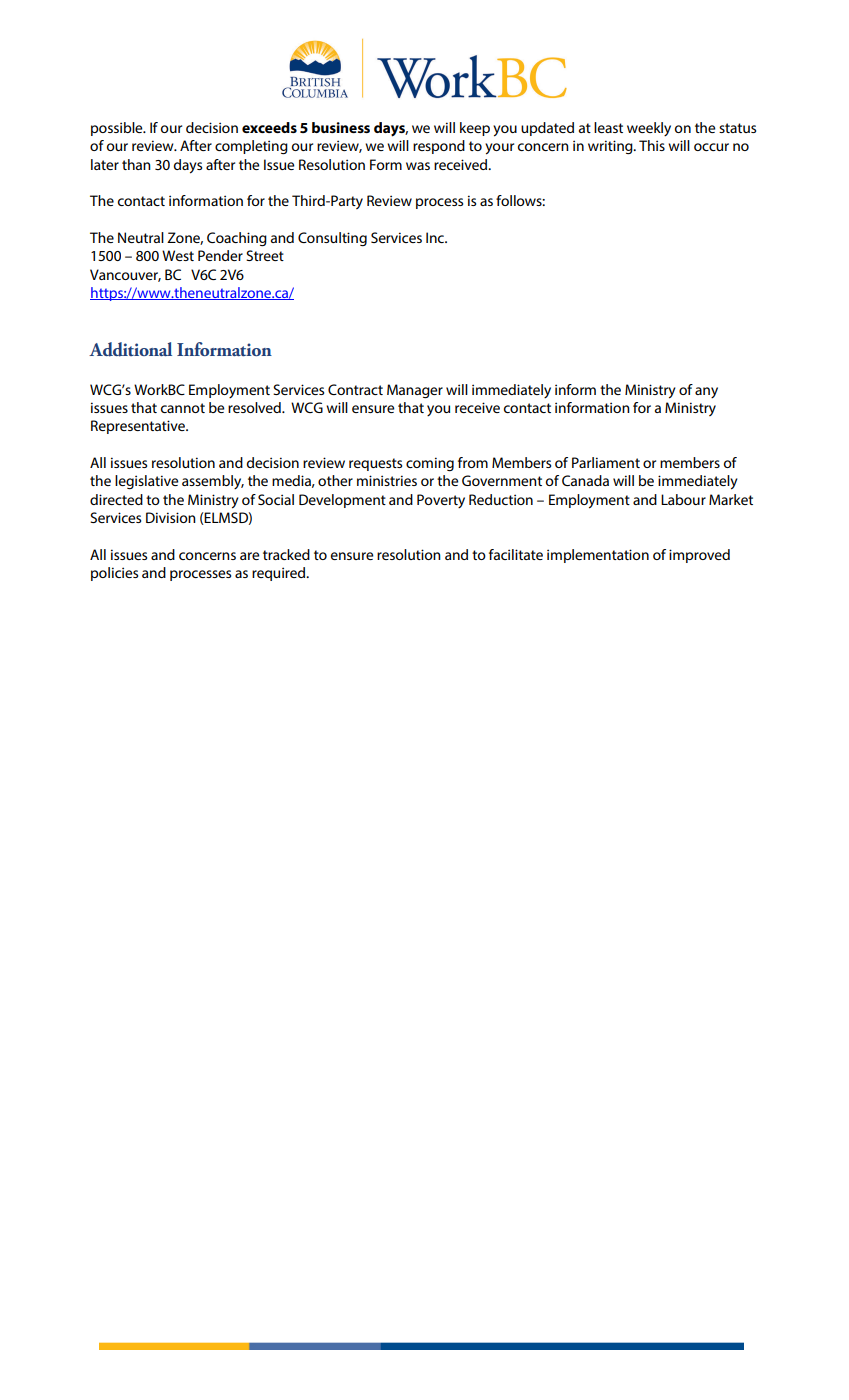 The height and width of the page is (1400, 849). What do you see at coordinates (652, 145) in the page?
I see `This` at bounding box center [652, 145].
